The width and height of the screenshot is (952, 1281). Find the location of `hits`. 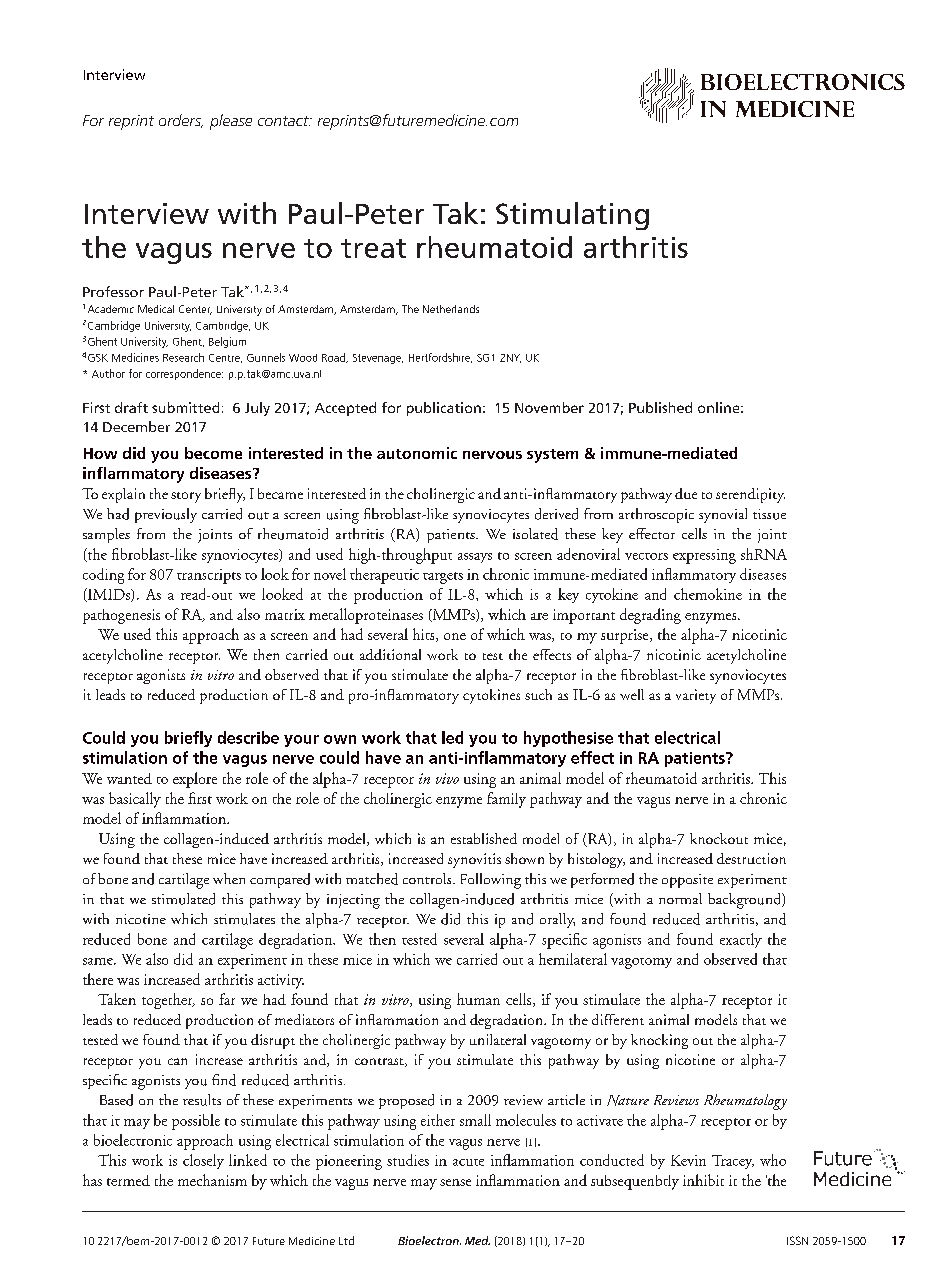

hits is located at coordinates (425, 635).
